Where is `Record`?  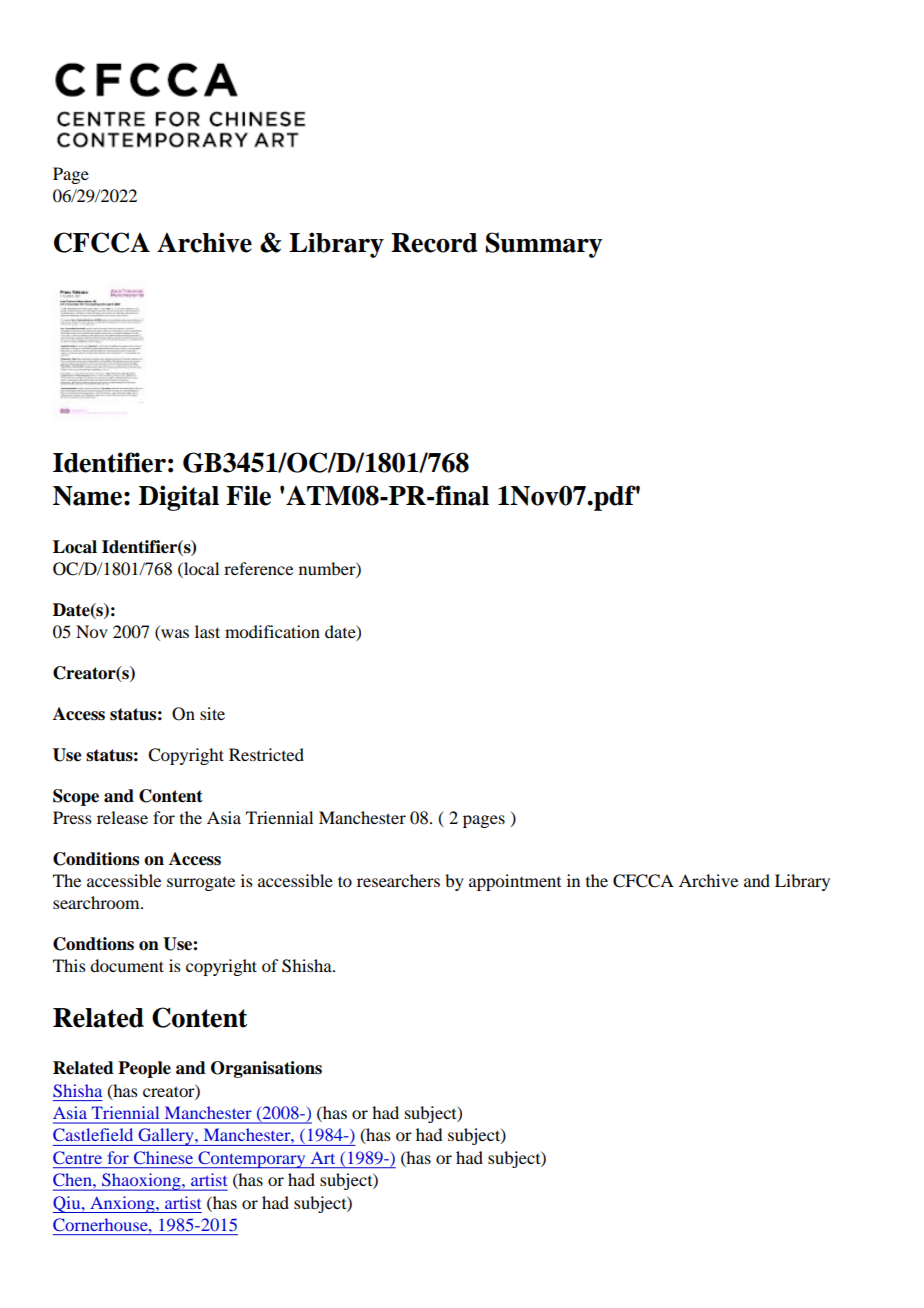
Record is located at coordinates (434, 243).
